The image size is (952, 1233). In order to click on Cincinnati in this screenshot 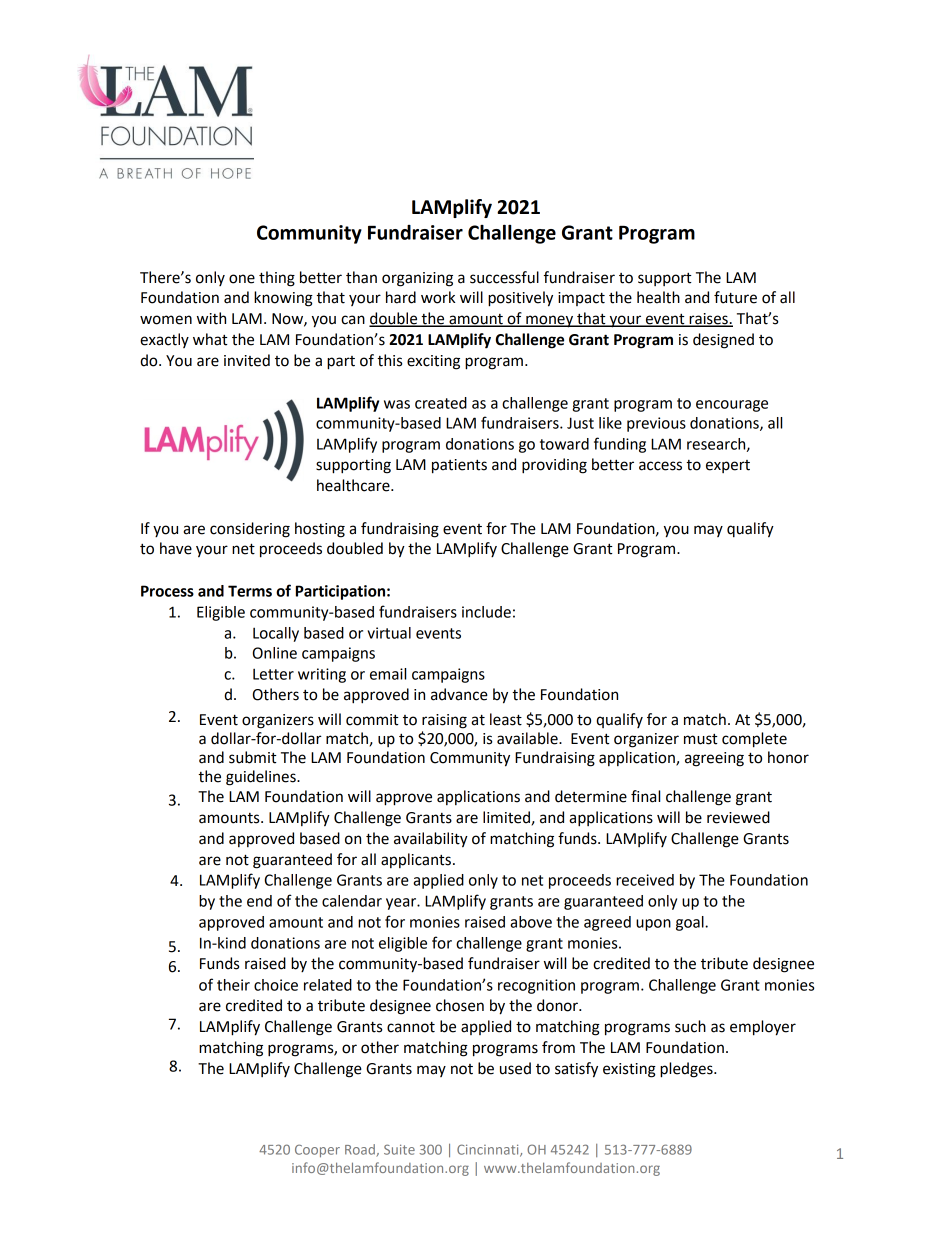, I will do `click(489, 1150)`.
